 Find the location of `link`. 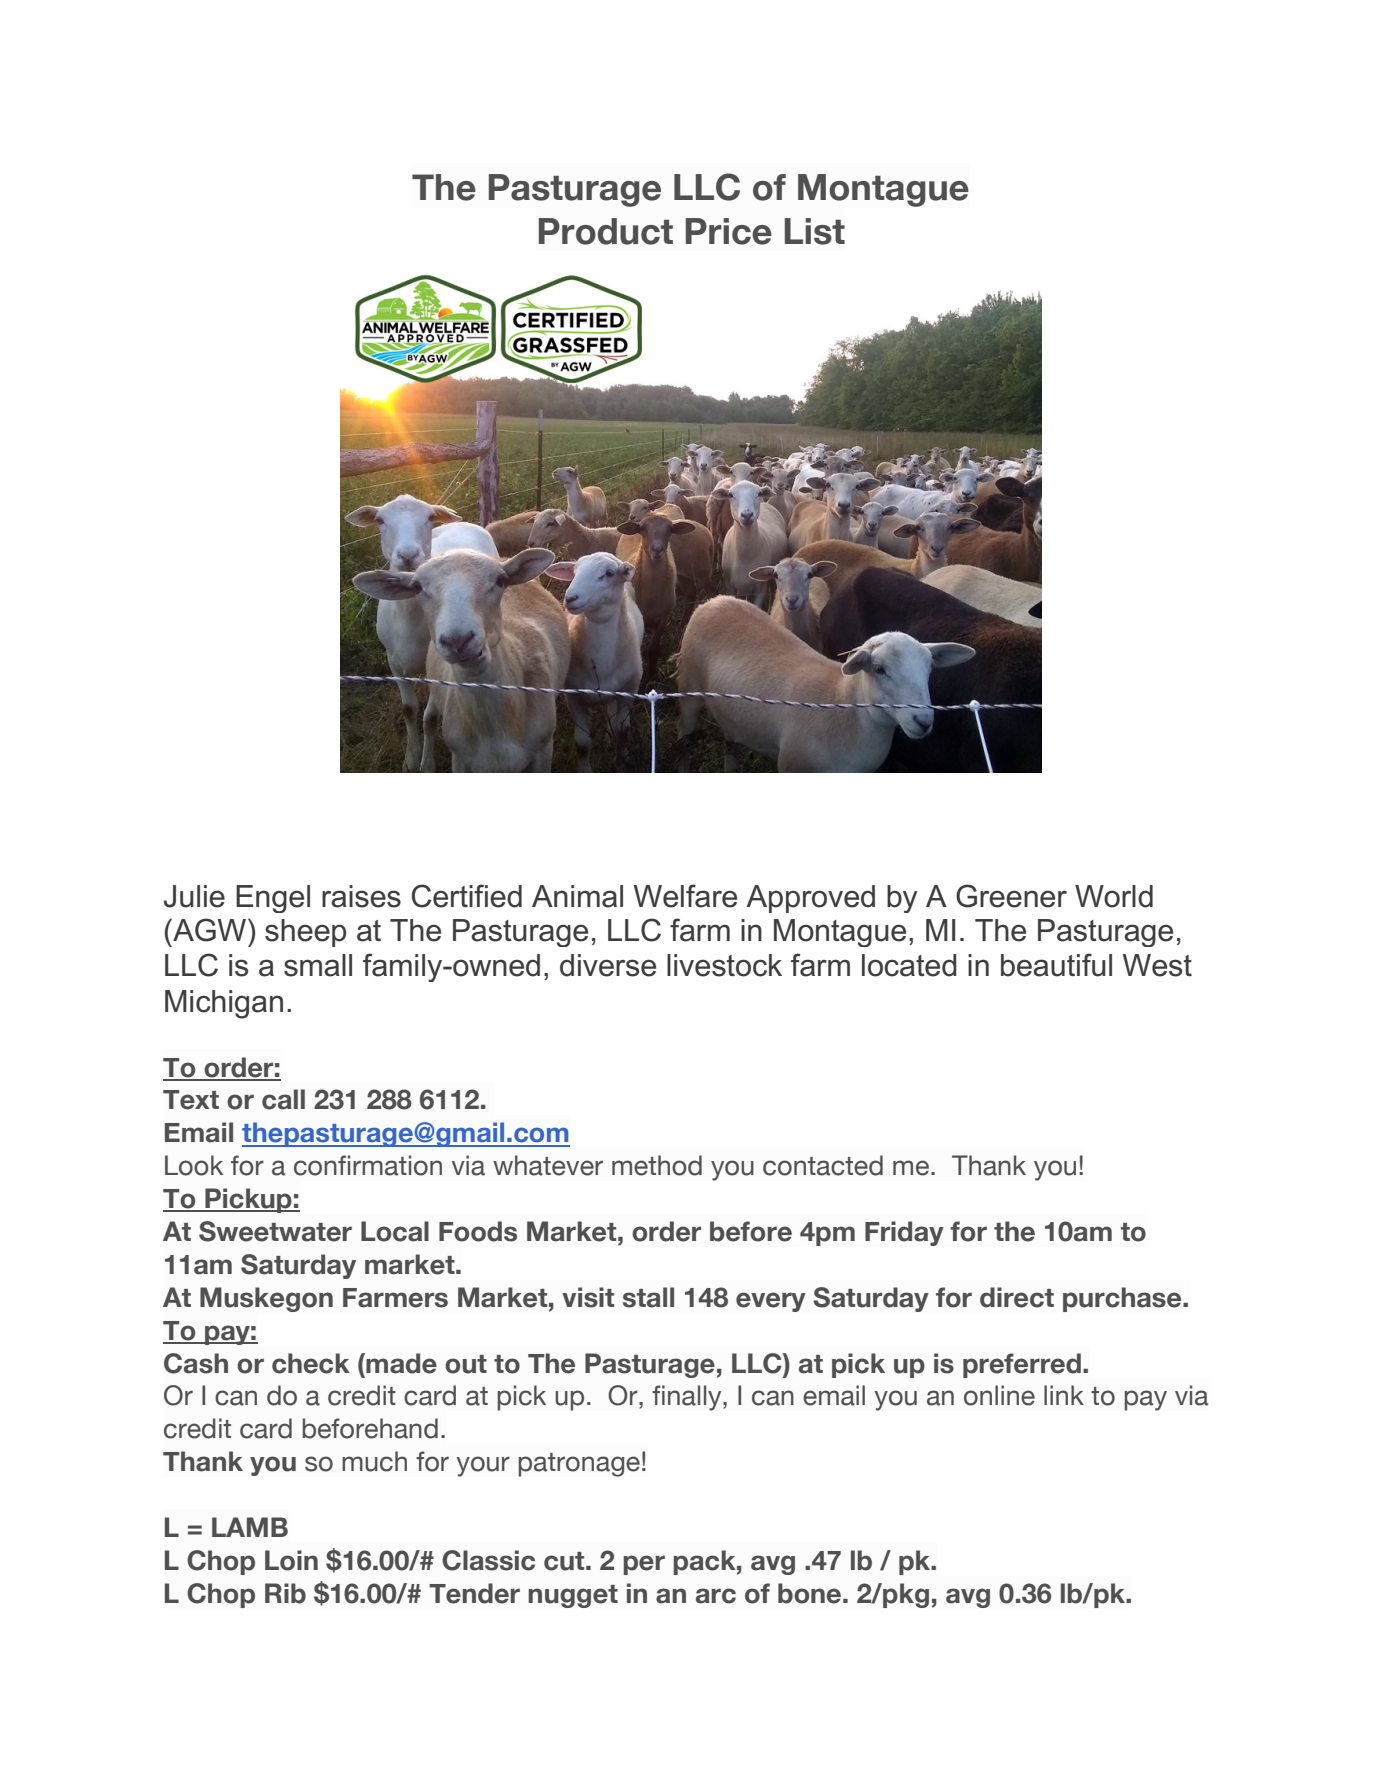

link is located at coordinates (1064, 1395).
